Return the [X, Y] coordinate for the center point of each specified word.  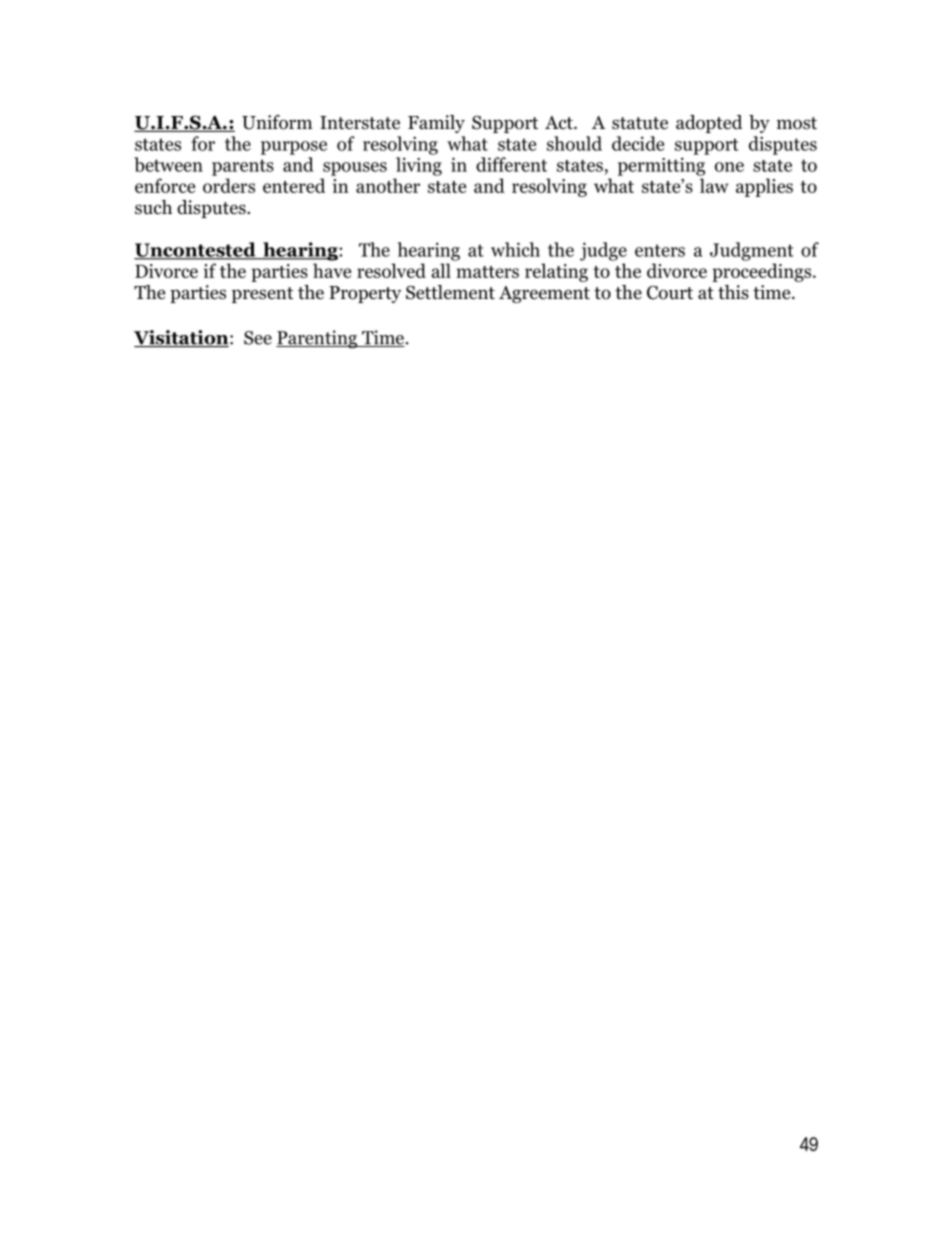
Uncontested [196, 250]
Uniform [277, 122]
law [714, 185]
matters [487, 272]
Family [436, 124]
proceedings [763, 272]
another [388, 185]
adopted [709, 124]
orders [229, 185]
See [258, 338]
